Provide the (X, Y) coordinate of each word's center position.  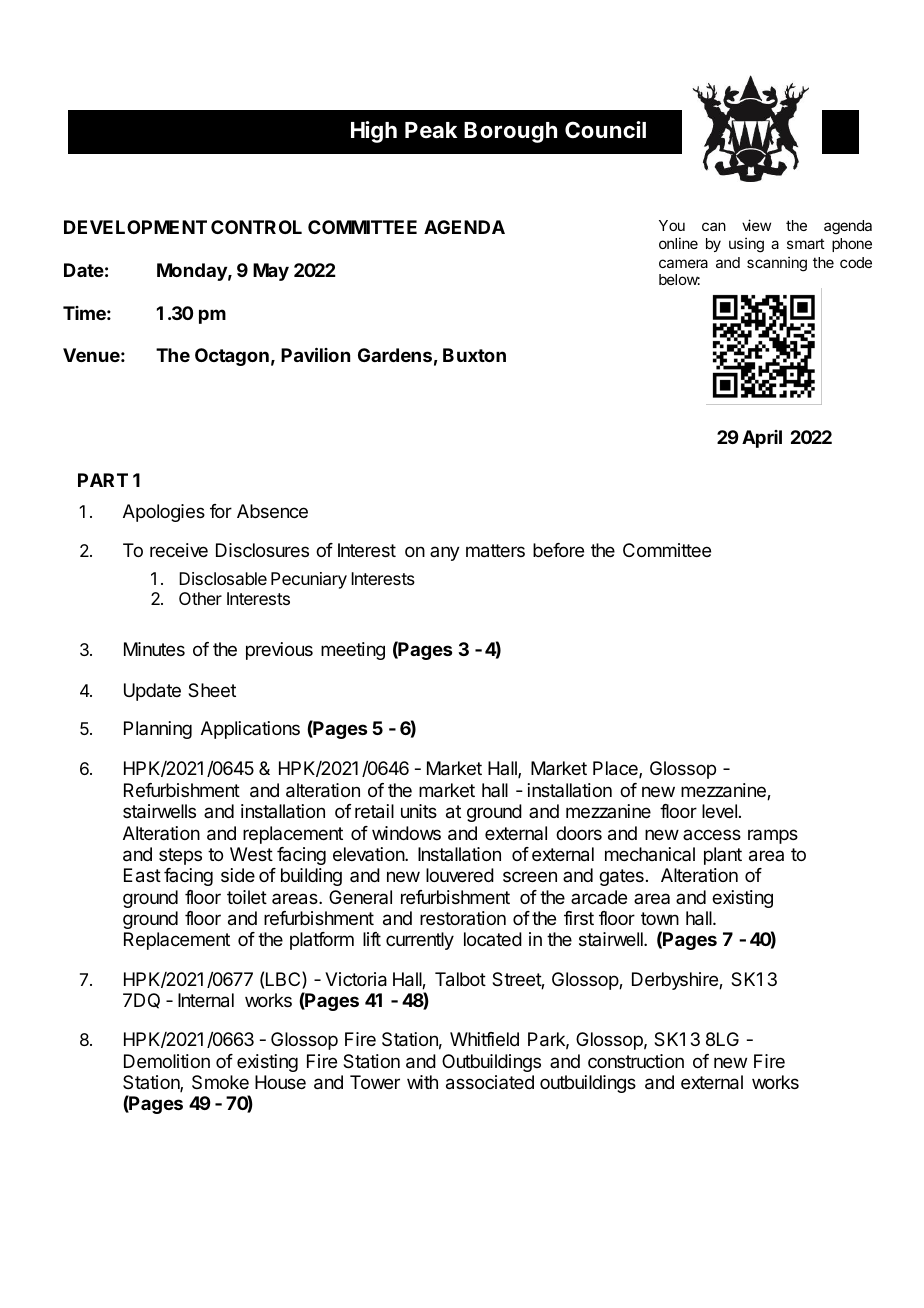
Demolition (167, 1061)
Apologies (164, 513)
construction (636, 1061)
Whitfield (484, 1039)
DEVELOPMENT (135, 227)
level (719, 811)
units (419, 811)
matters (495, 551)
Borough (510, 132)
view (756, 225)
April (762, 439)
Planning (158, 730)
